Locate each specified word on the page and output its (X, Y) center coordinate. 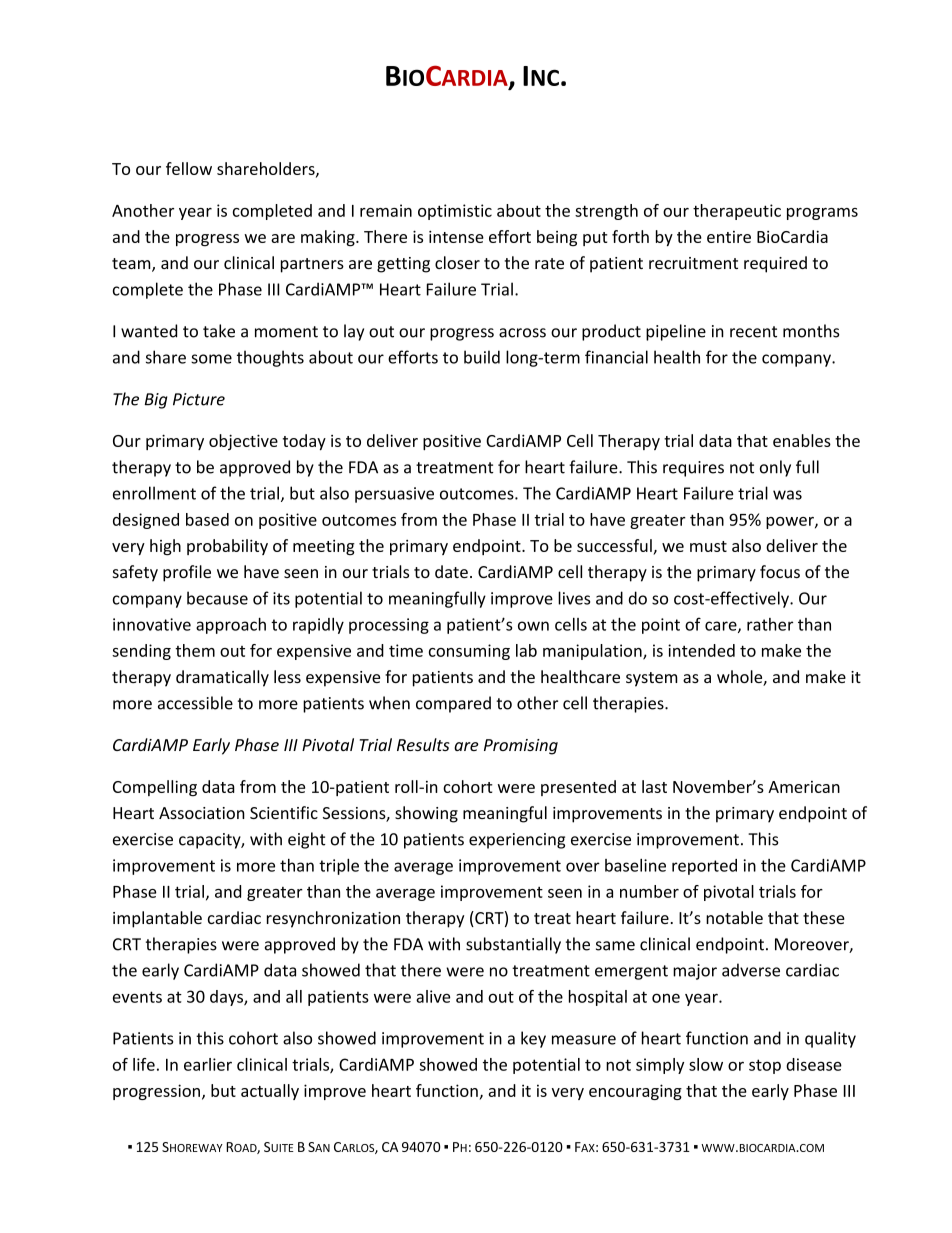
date (451, 571)
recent (753, 332)
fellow (189, 168)
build (482, 357)
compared (453, 704)
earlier (208, 1064)
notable (734, 917)
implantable (157, 919)
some (211, 359)
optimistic (455, 212)
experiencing (517, 841)
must (708, 546)
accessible (195, 703)
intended (701, 650)
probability (227, 547)
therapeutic (737, 212)
